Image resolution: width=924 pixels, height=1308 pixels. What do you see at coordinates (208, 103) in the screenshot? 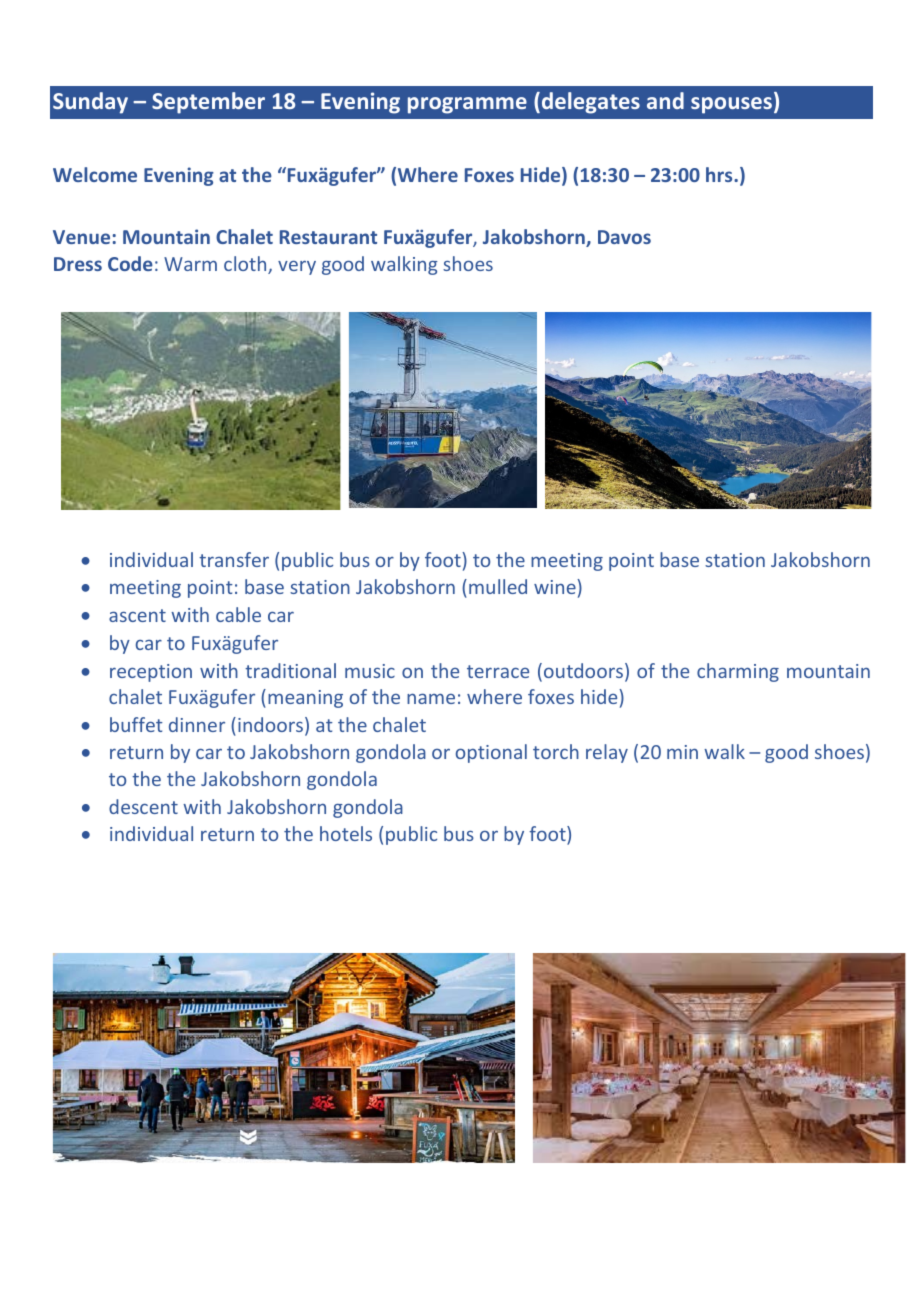
I see `September` at bounding box center [208, 103].
